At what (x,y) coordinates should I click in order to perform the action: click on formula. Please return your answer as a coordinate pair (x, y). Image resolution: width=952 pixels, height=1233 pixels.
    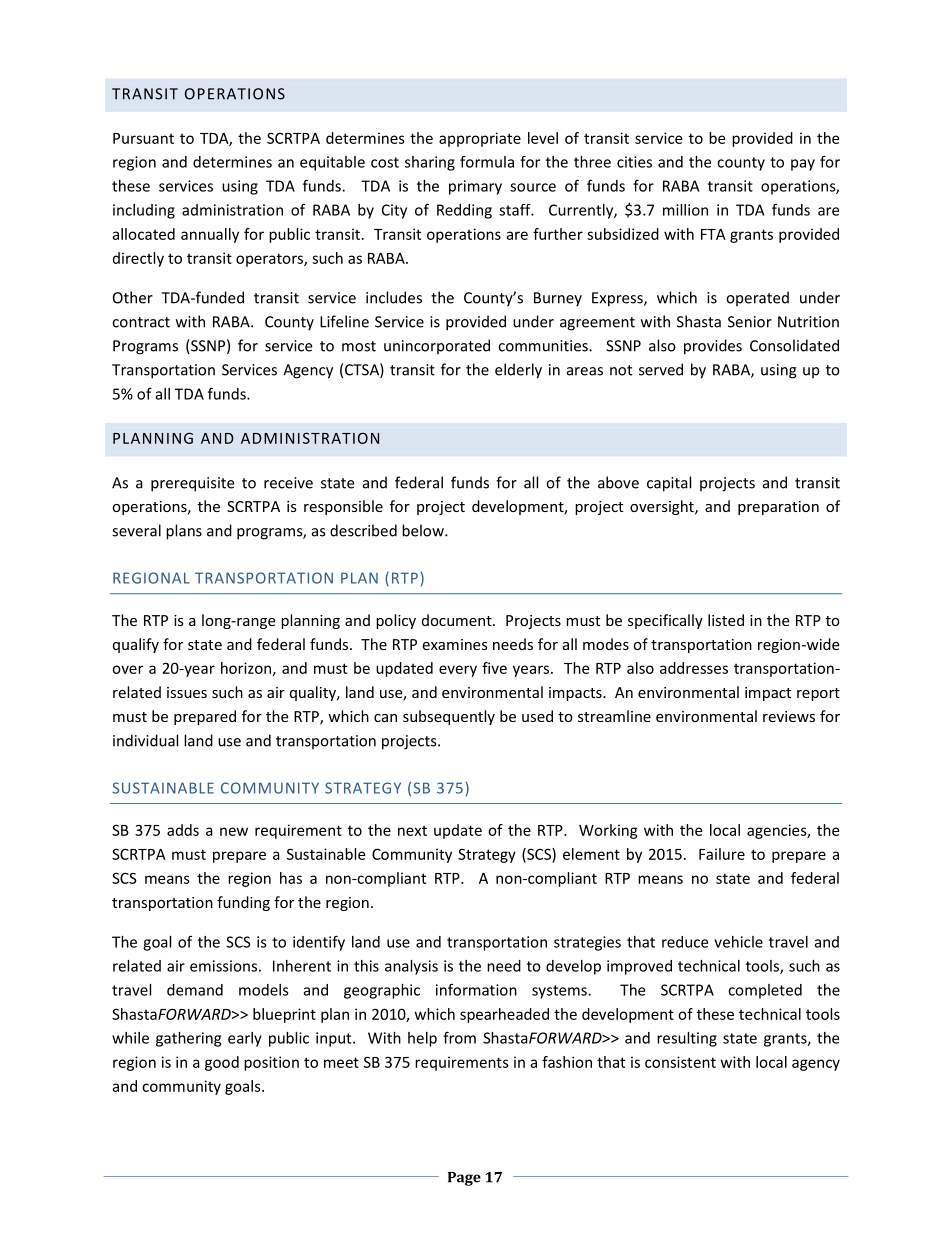
    Looking at the image, I should click on (487, 162).
